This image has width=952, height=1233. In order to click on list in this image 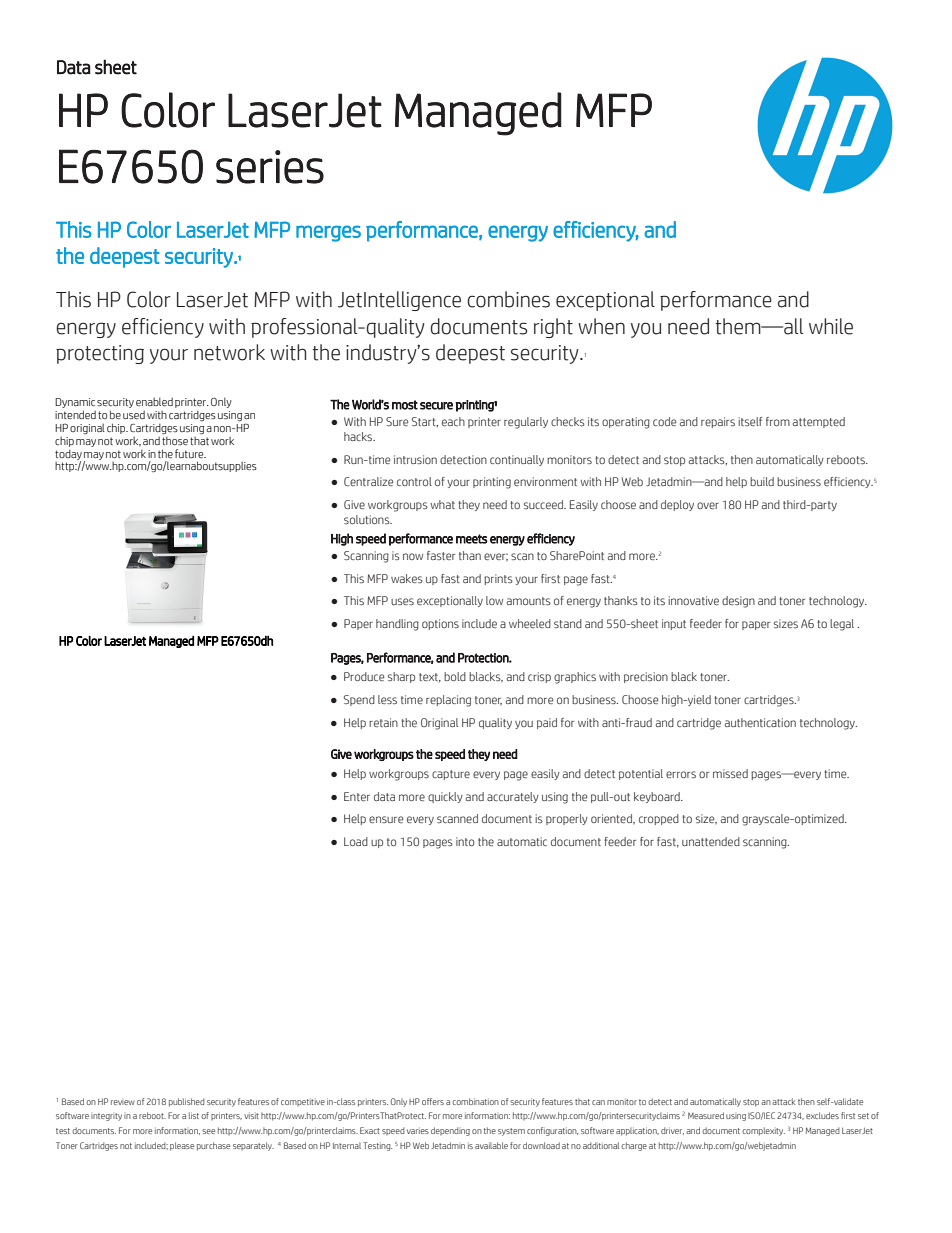, I will do `click(194, 1115)`.
